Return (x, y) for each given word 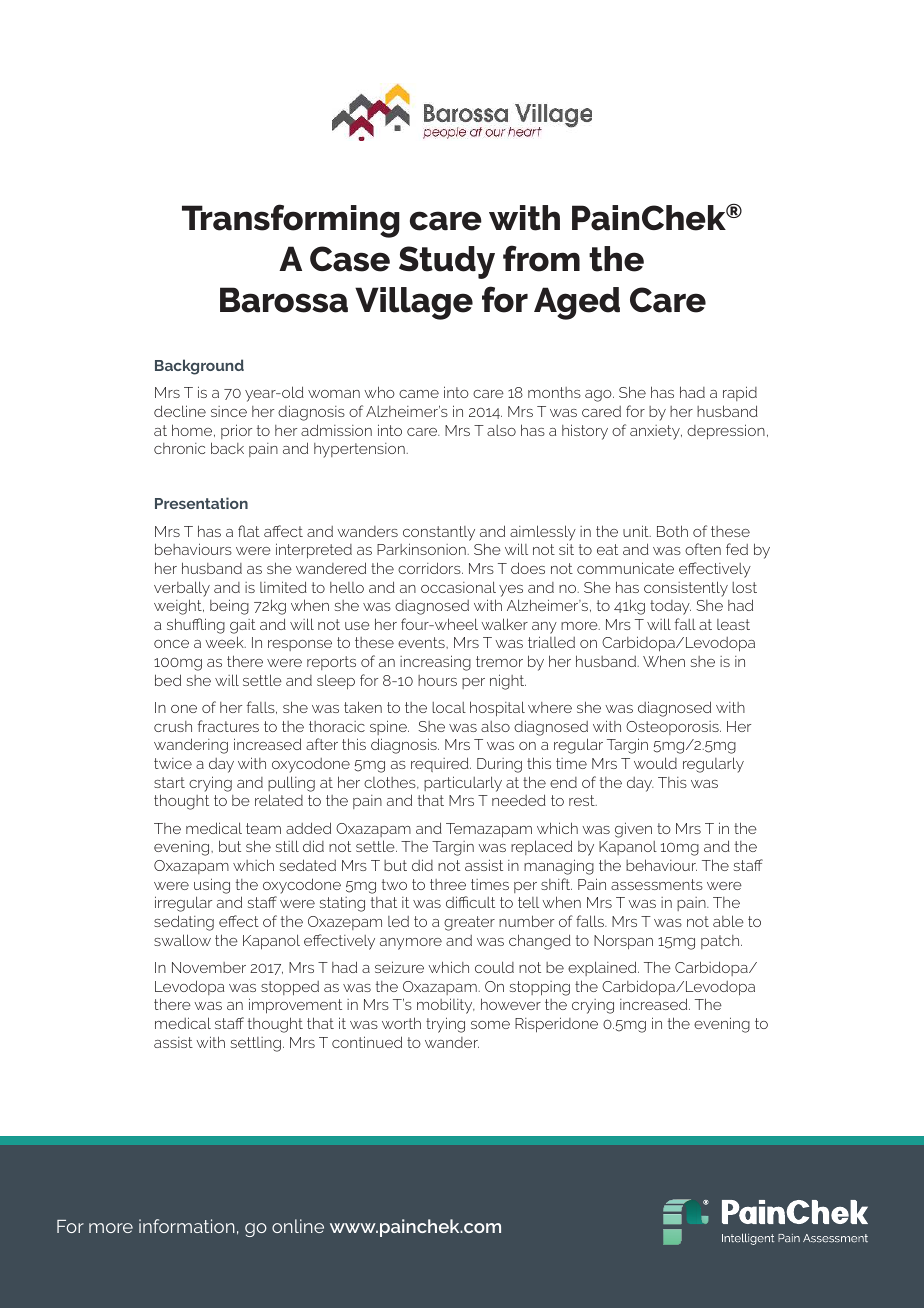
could (494, 967)
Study (447, 262)
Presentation (201, 503)
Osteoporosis (673, 728)
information (187, 1226)
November (209, 967)
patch (721, 942)
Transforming (291, 221)
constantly (439, 533)
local (449, 707)
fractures (228, 726)
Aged (577, 303)
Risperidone (556, 1025)
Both (672, 531)
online (298, 1226)
